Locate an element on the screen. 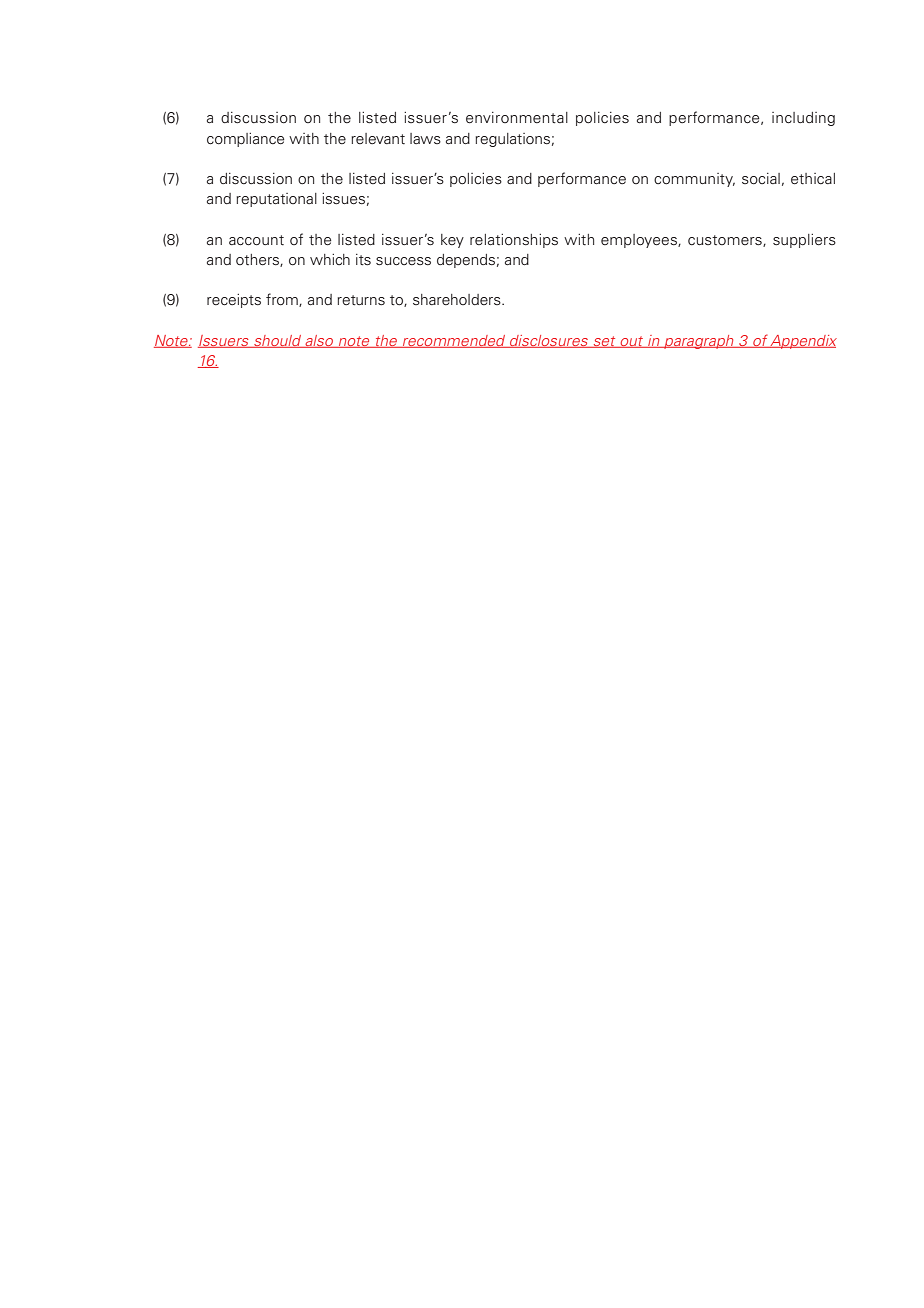 The width and height of the screenshot is (924, 1308). from is located at coordinates (283, 300).
